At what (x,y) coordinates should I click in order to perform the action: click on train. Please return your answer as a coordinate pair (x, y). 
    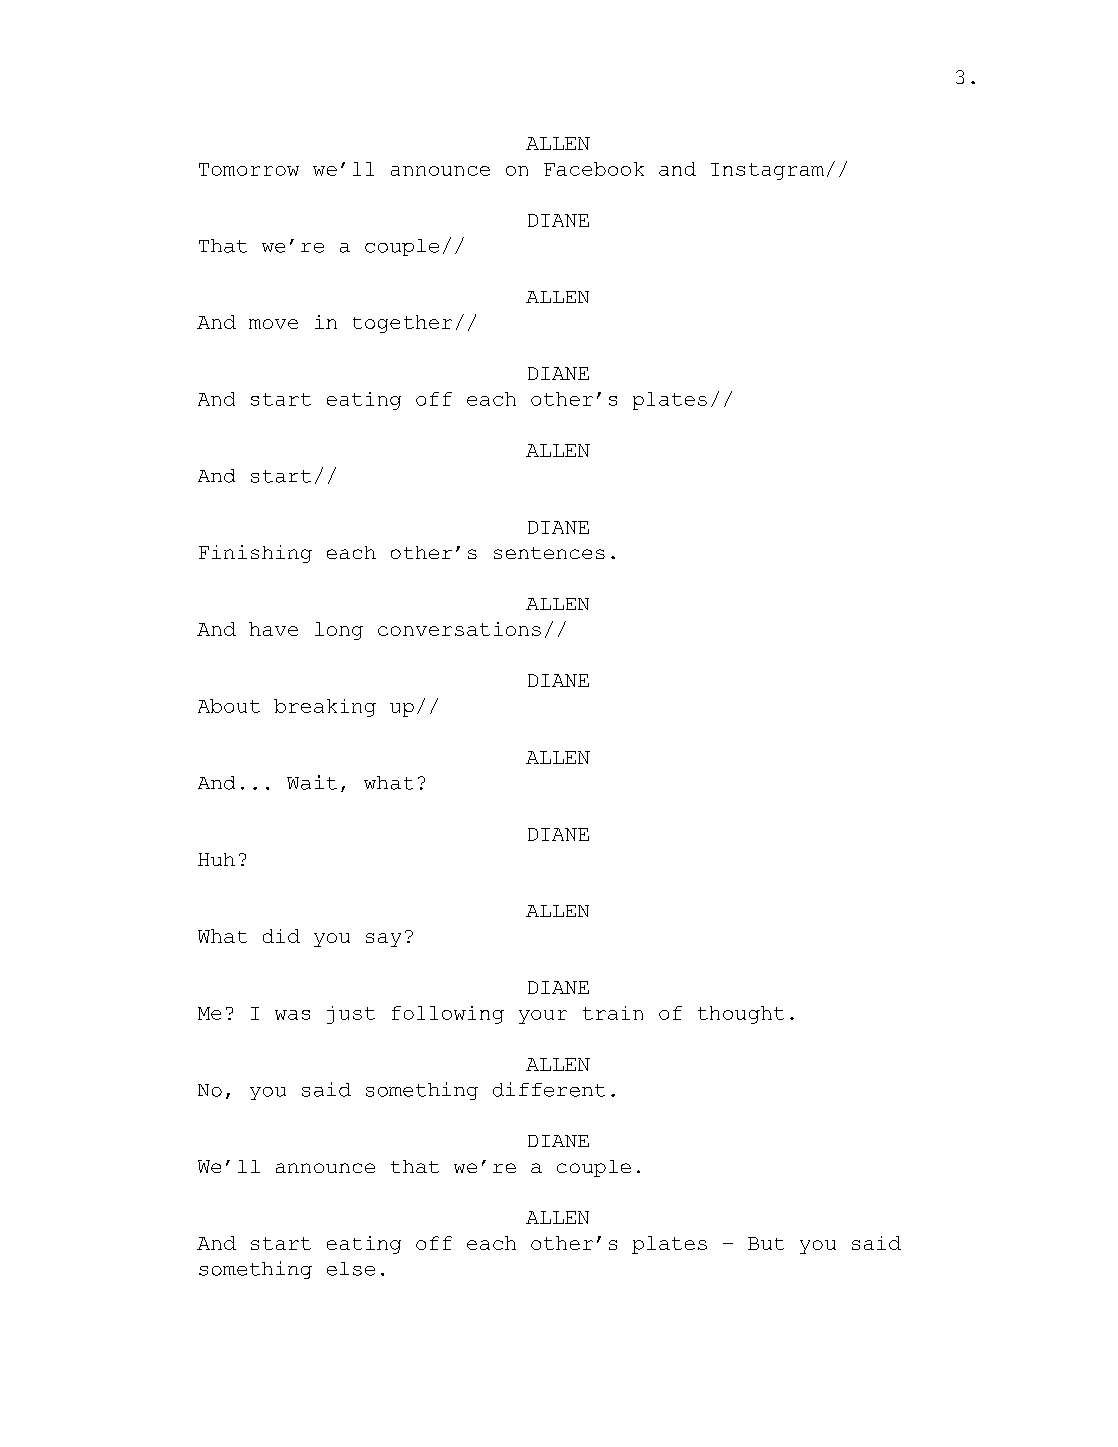
    Looking at the image, I should click on (613, 1013).
